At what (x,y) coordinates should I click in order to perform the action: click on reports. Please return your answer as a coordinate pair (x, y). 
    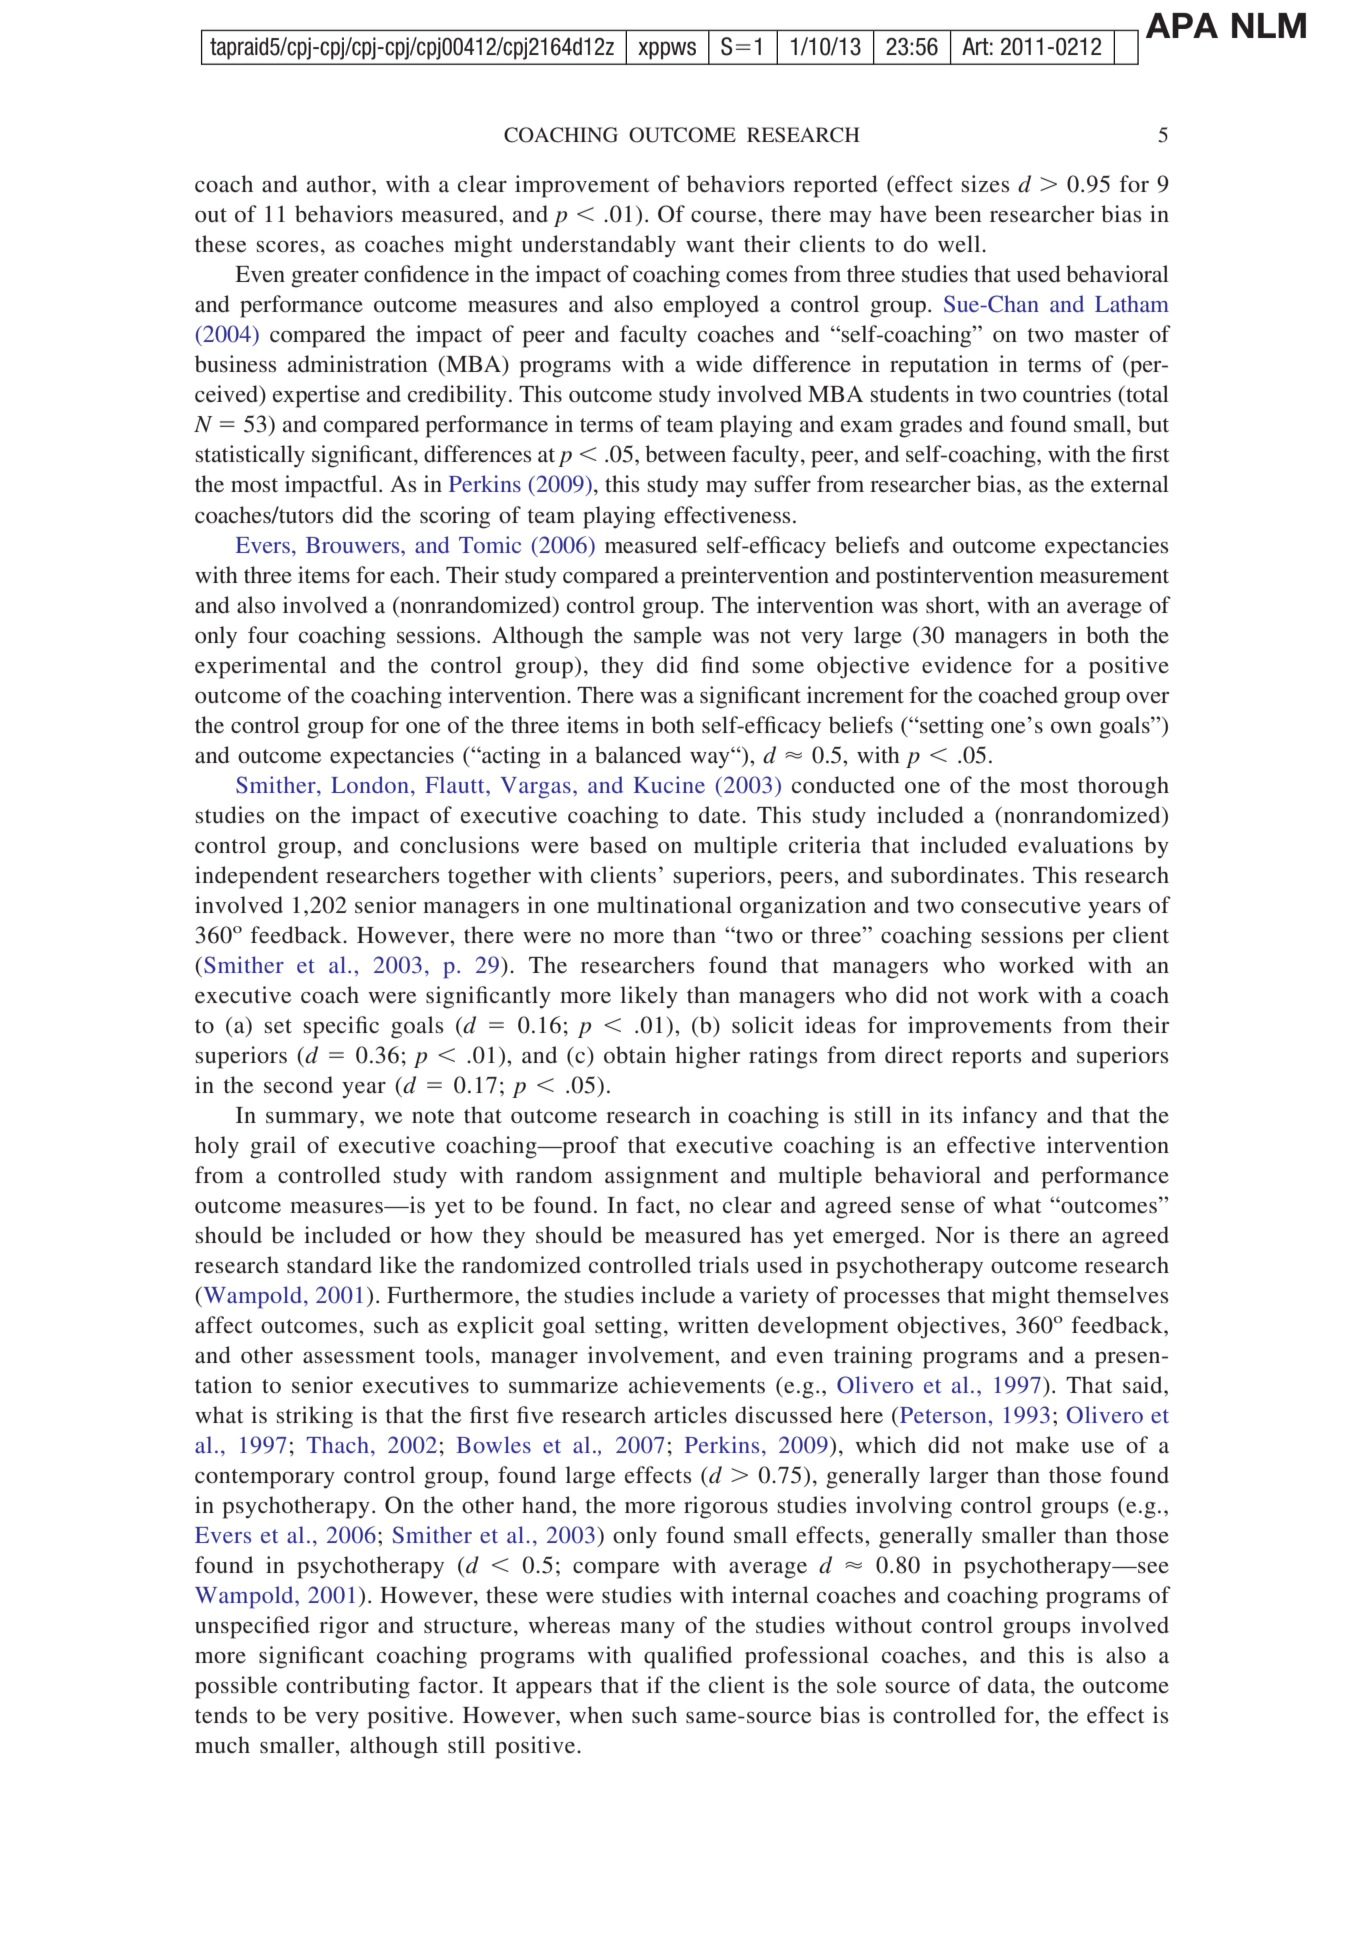
    Looking at the image, I should click on (986, 1059).
